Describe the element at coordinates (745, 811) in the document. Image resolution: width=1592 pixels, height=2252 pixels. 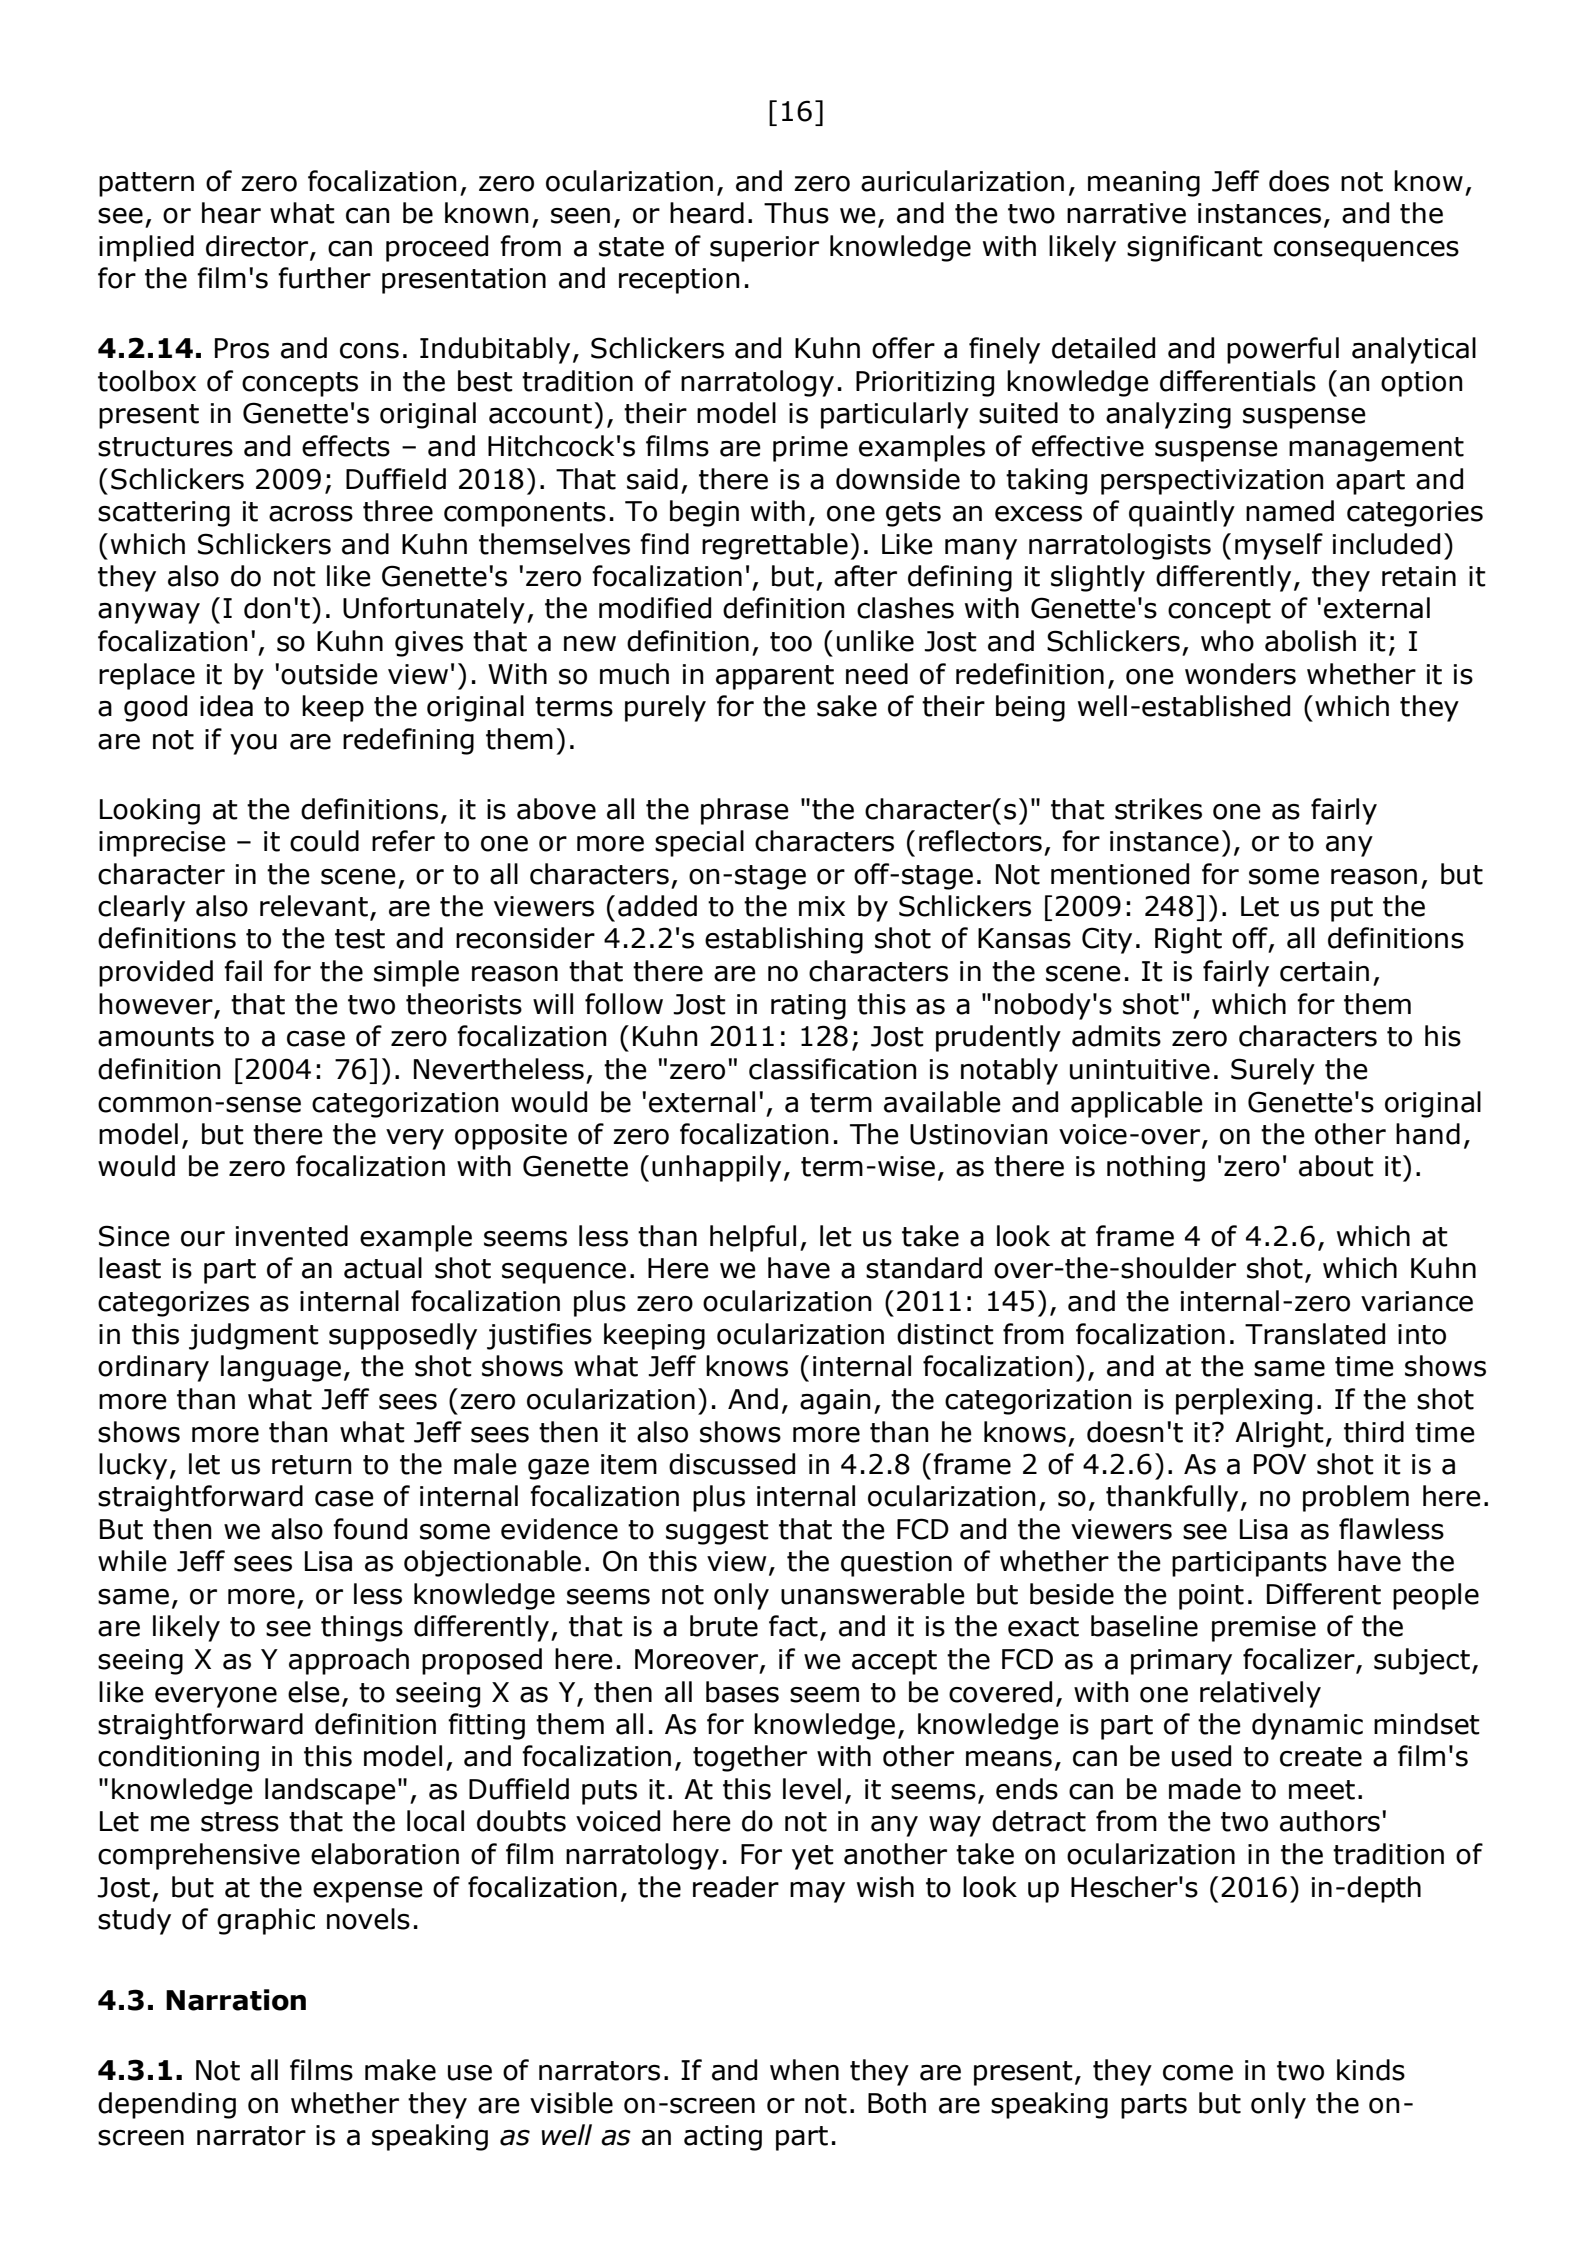
I see `phrase` at that location.
